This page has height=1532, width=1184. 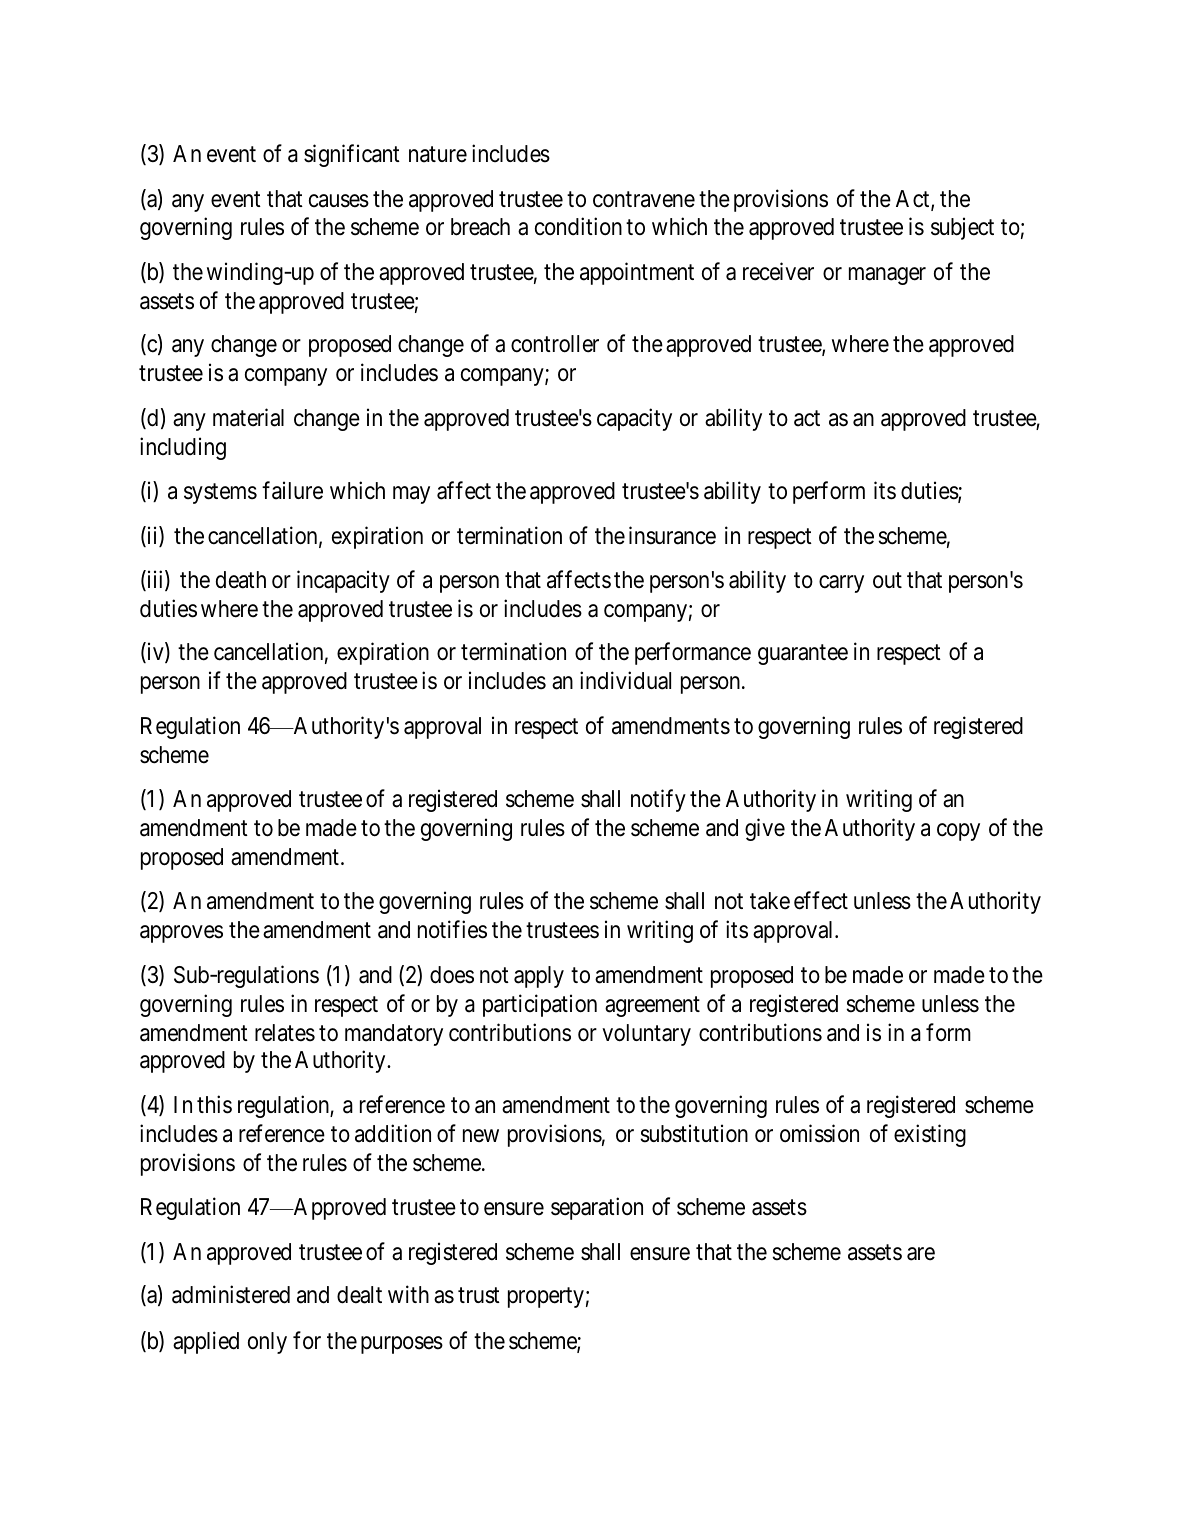 What do you see at coordinates (539, 977) in the page?
I see `apply` at bounding box center [539, 977].
